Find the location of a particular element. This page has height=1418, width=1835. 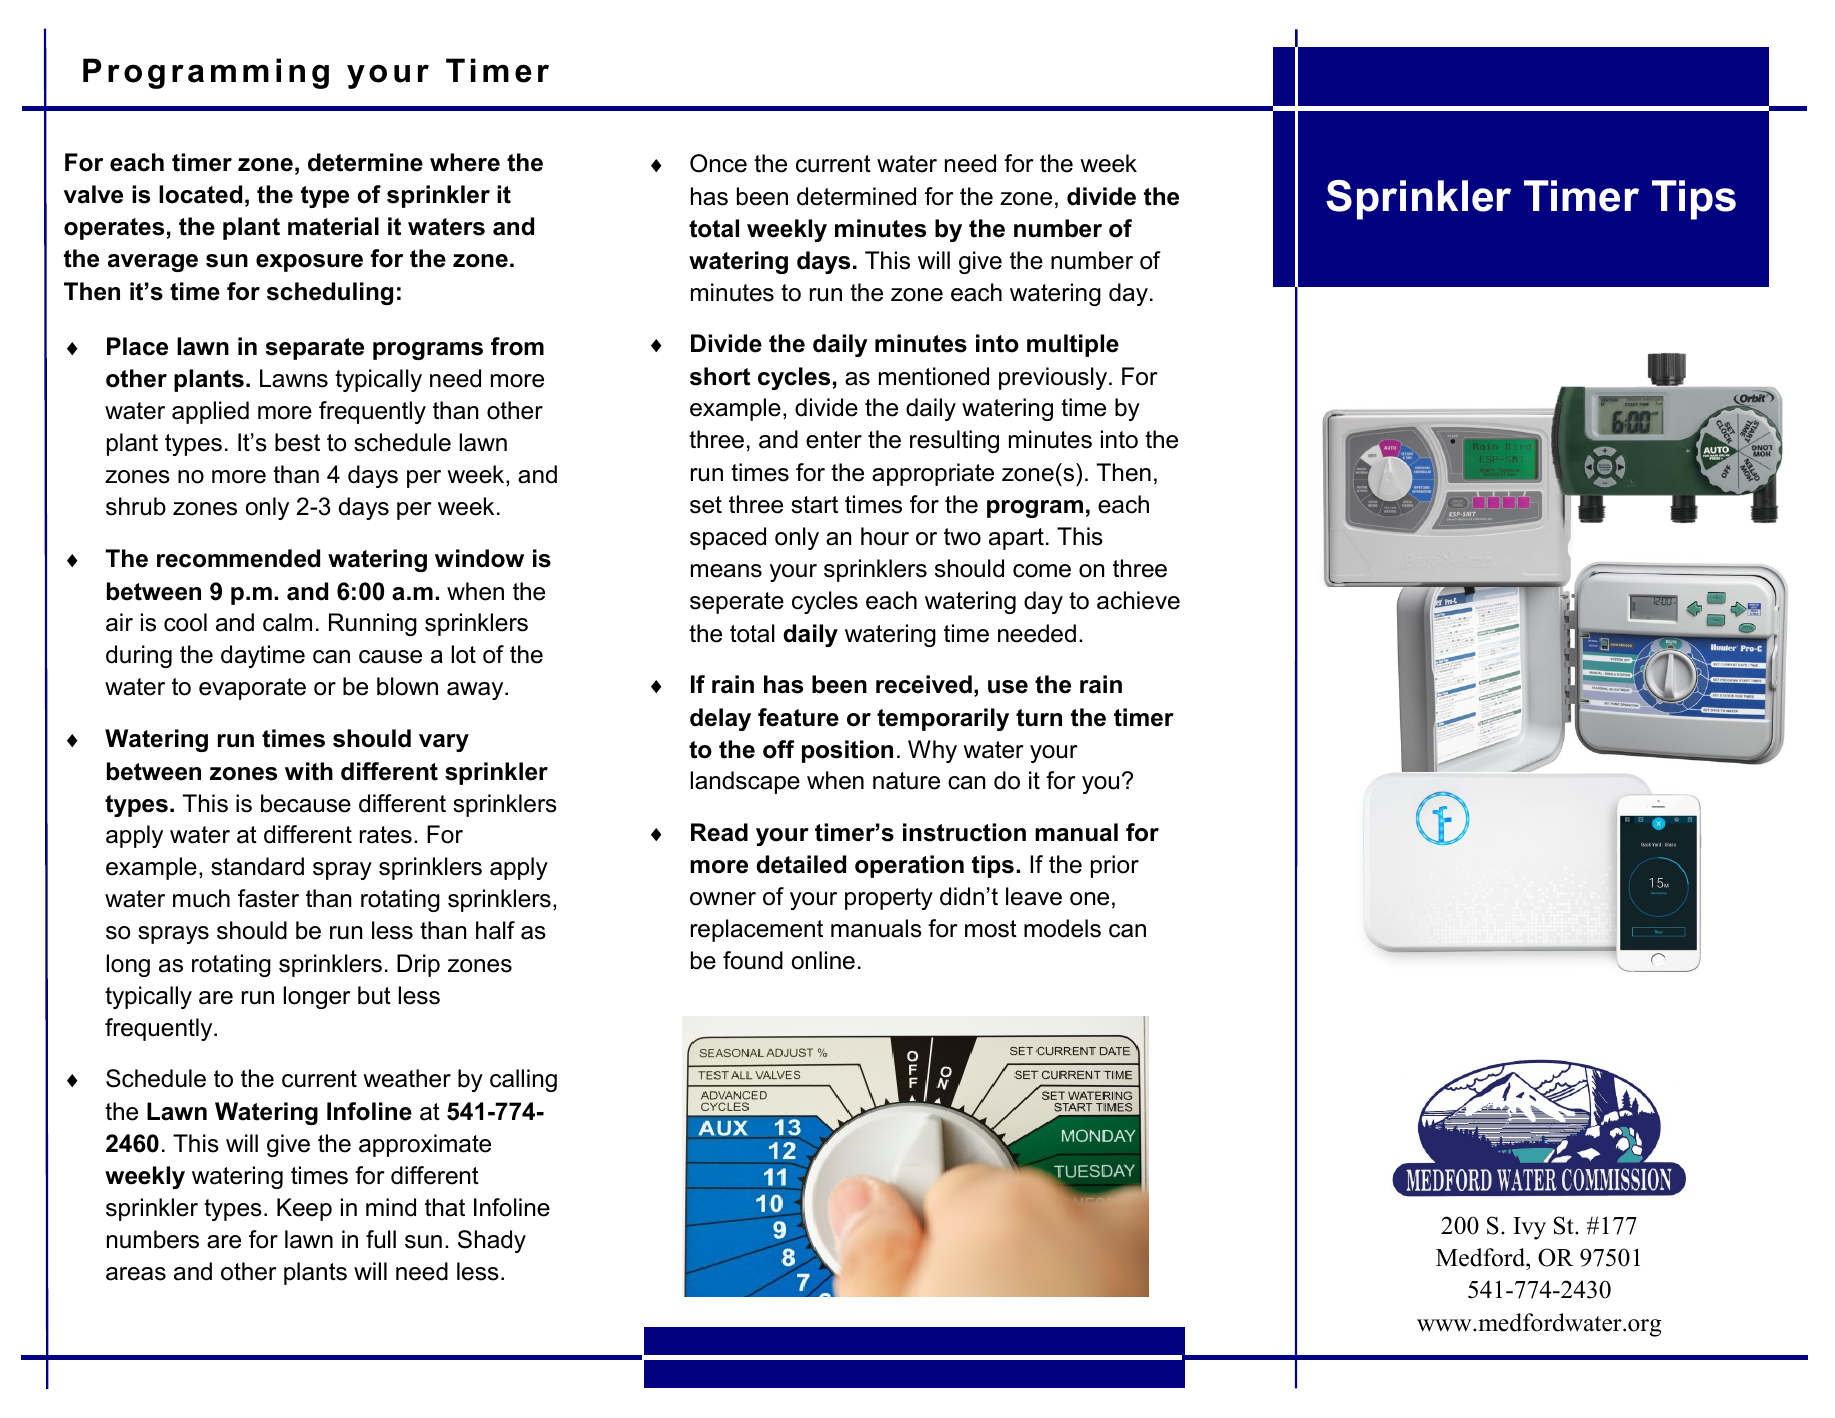

Keep is located at coordinates (304, 1209).
